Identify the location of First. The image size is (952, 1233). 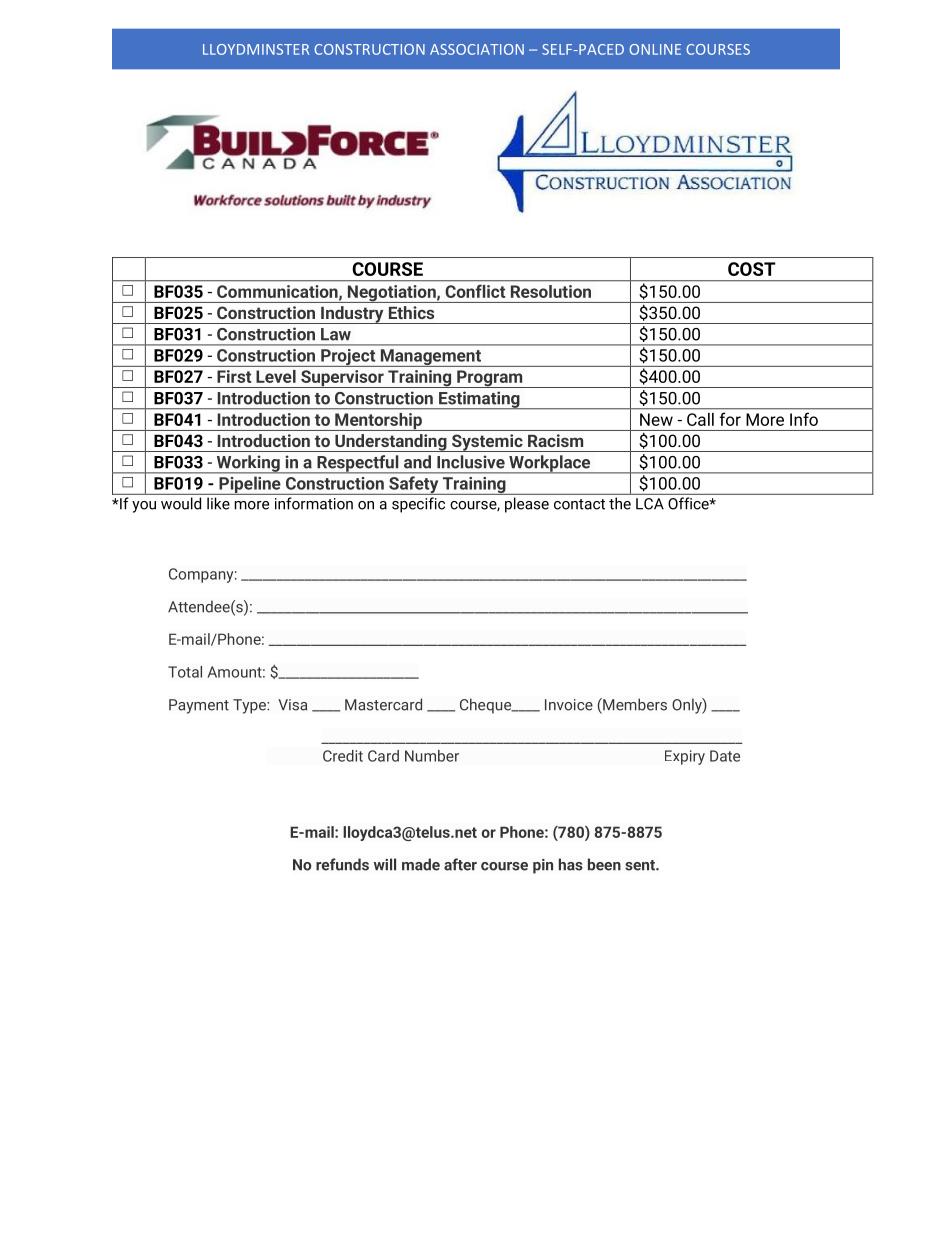
(234, 376).
